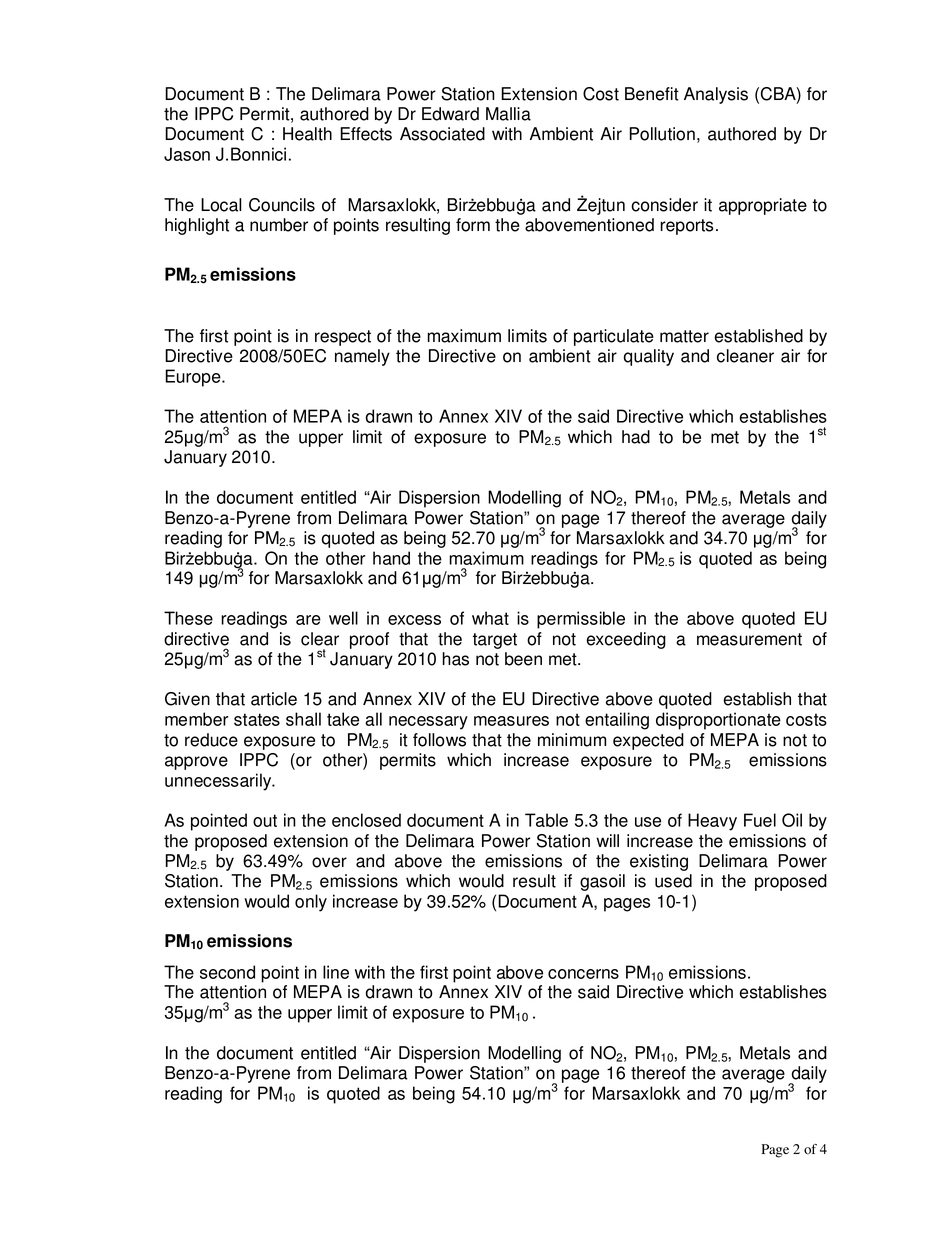 The height and width of the page is (1233, 952). Describe the element at coordinates (636, 437) in the page. I see `had` at that location.
